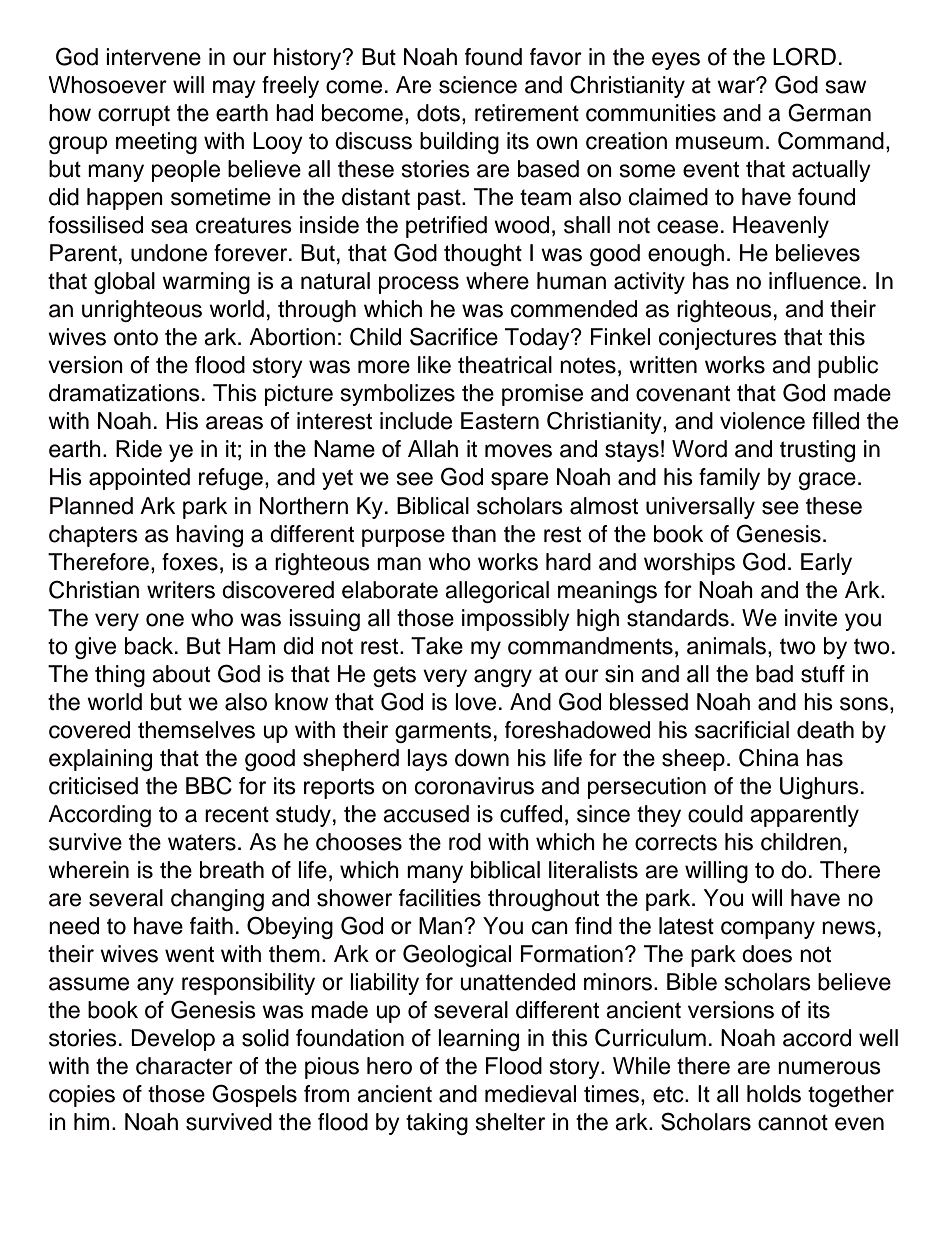 This page has width=952, height=1233. What do you see at coordinates (153, 57) in the page?
I see `intervene` at bounding box center [153, 57].
